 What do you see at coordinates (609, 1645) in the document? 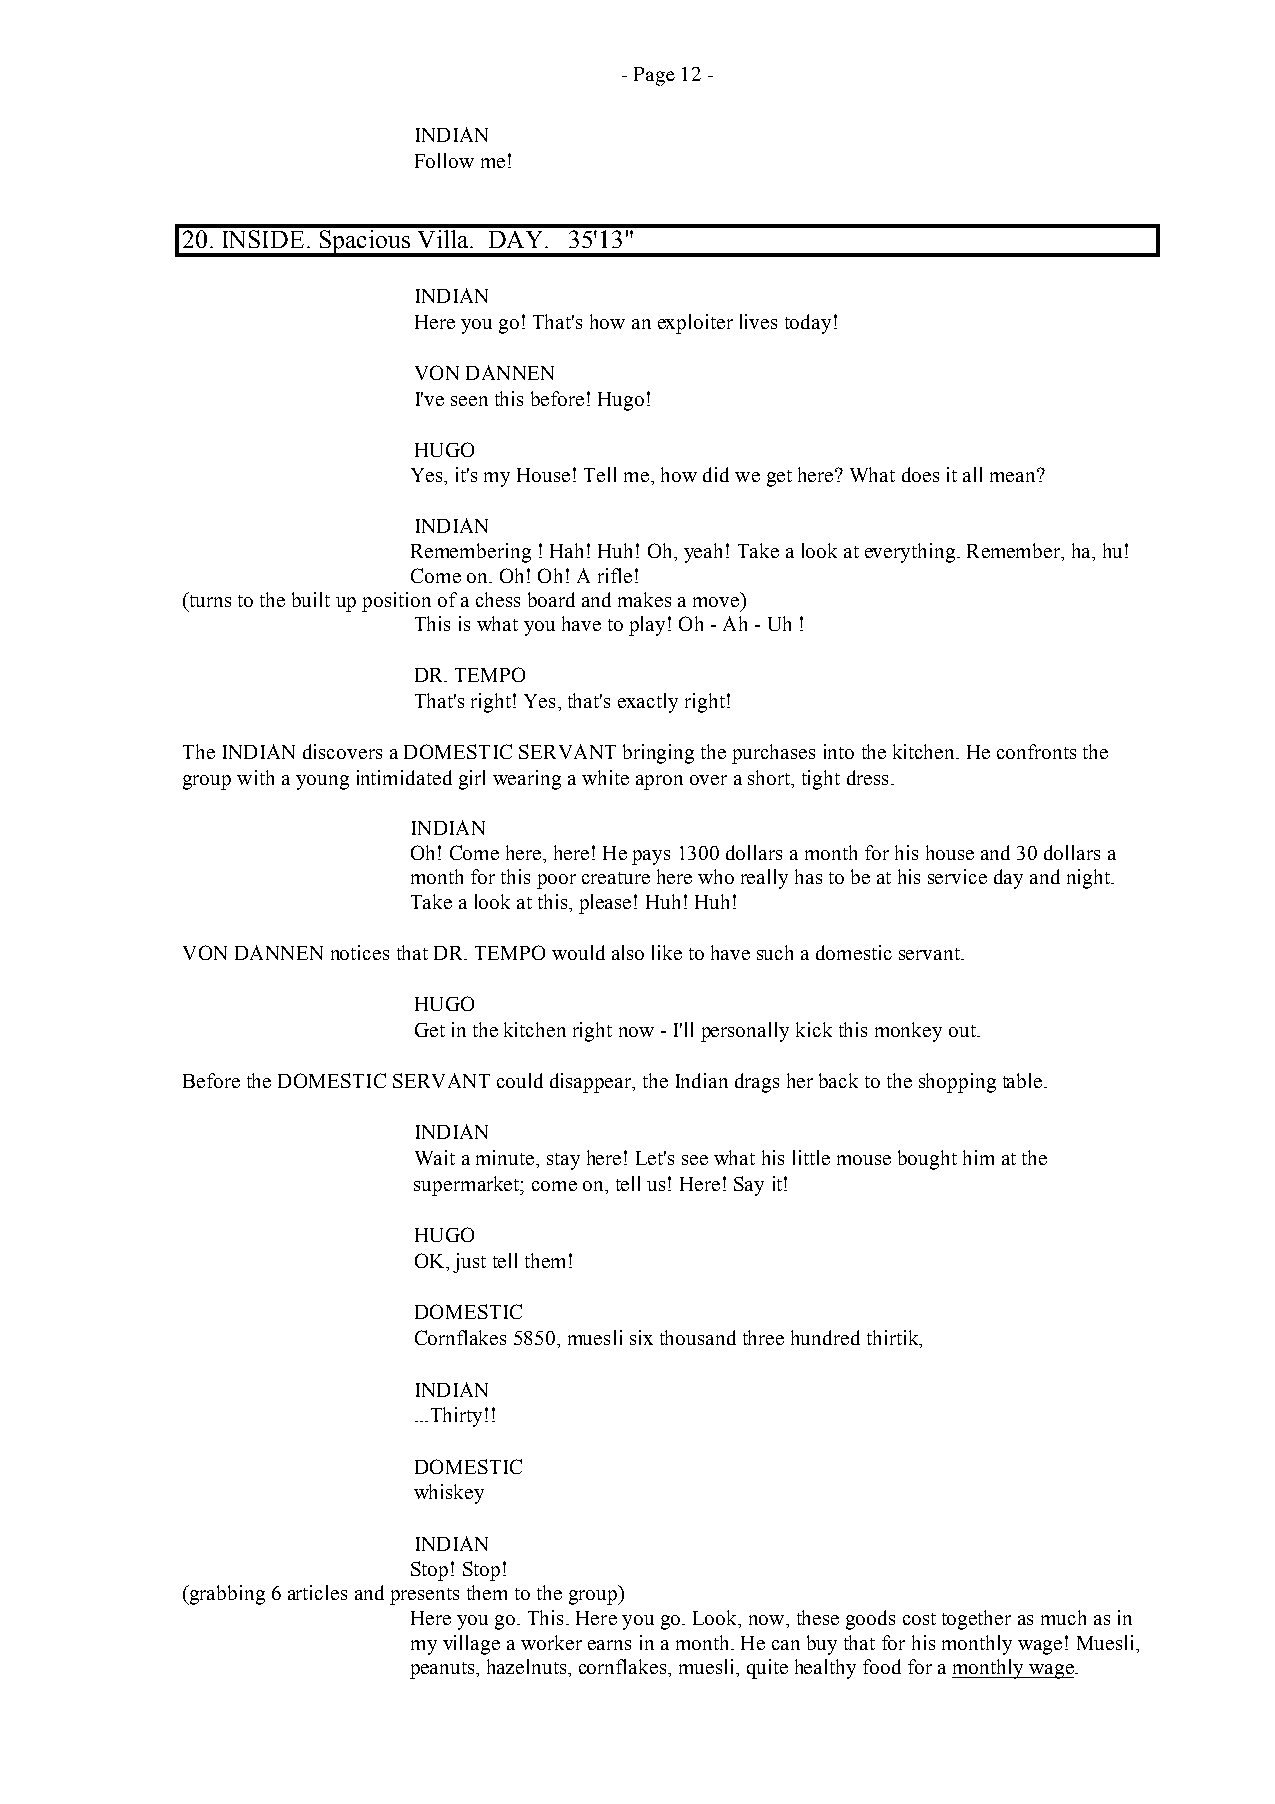
I see `earns` at bounding box center [609, 1645].
